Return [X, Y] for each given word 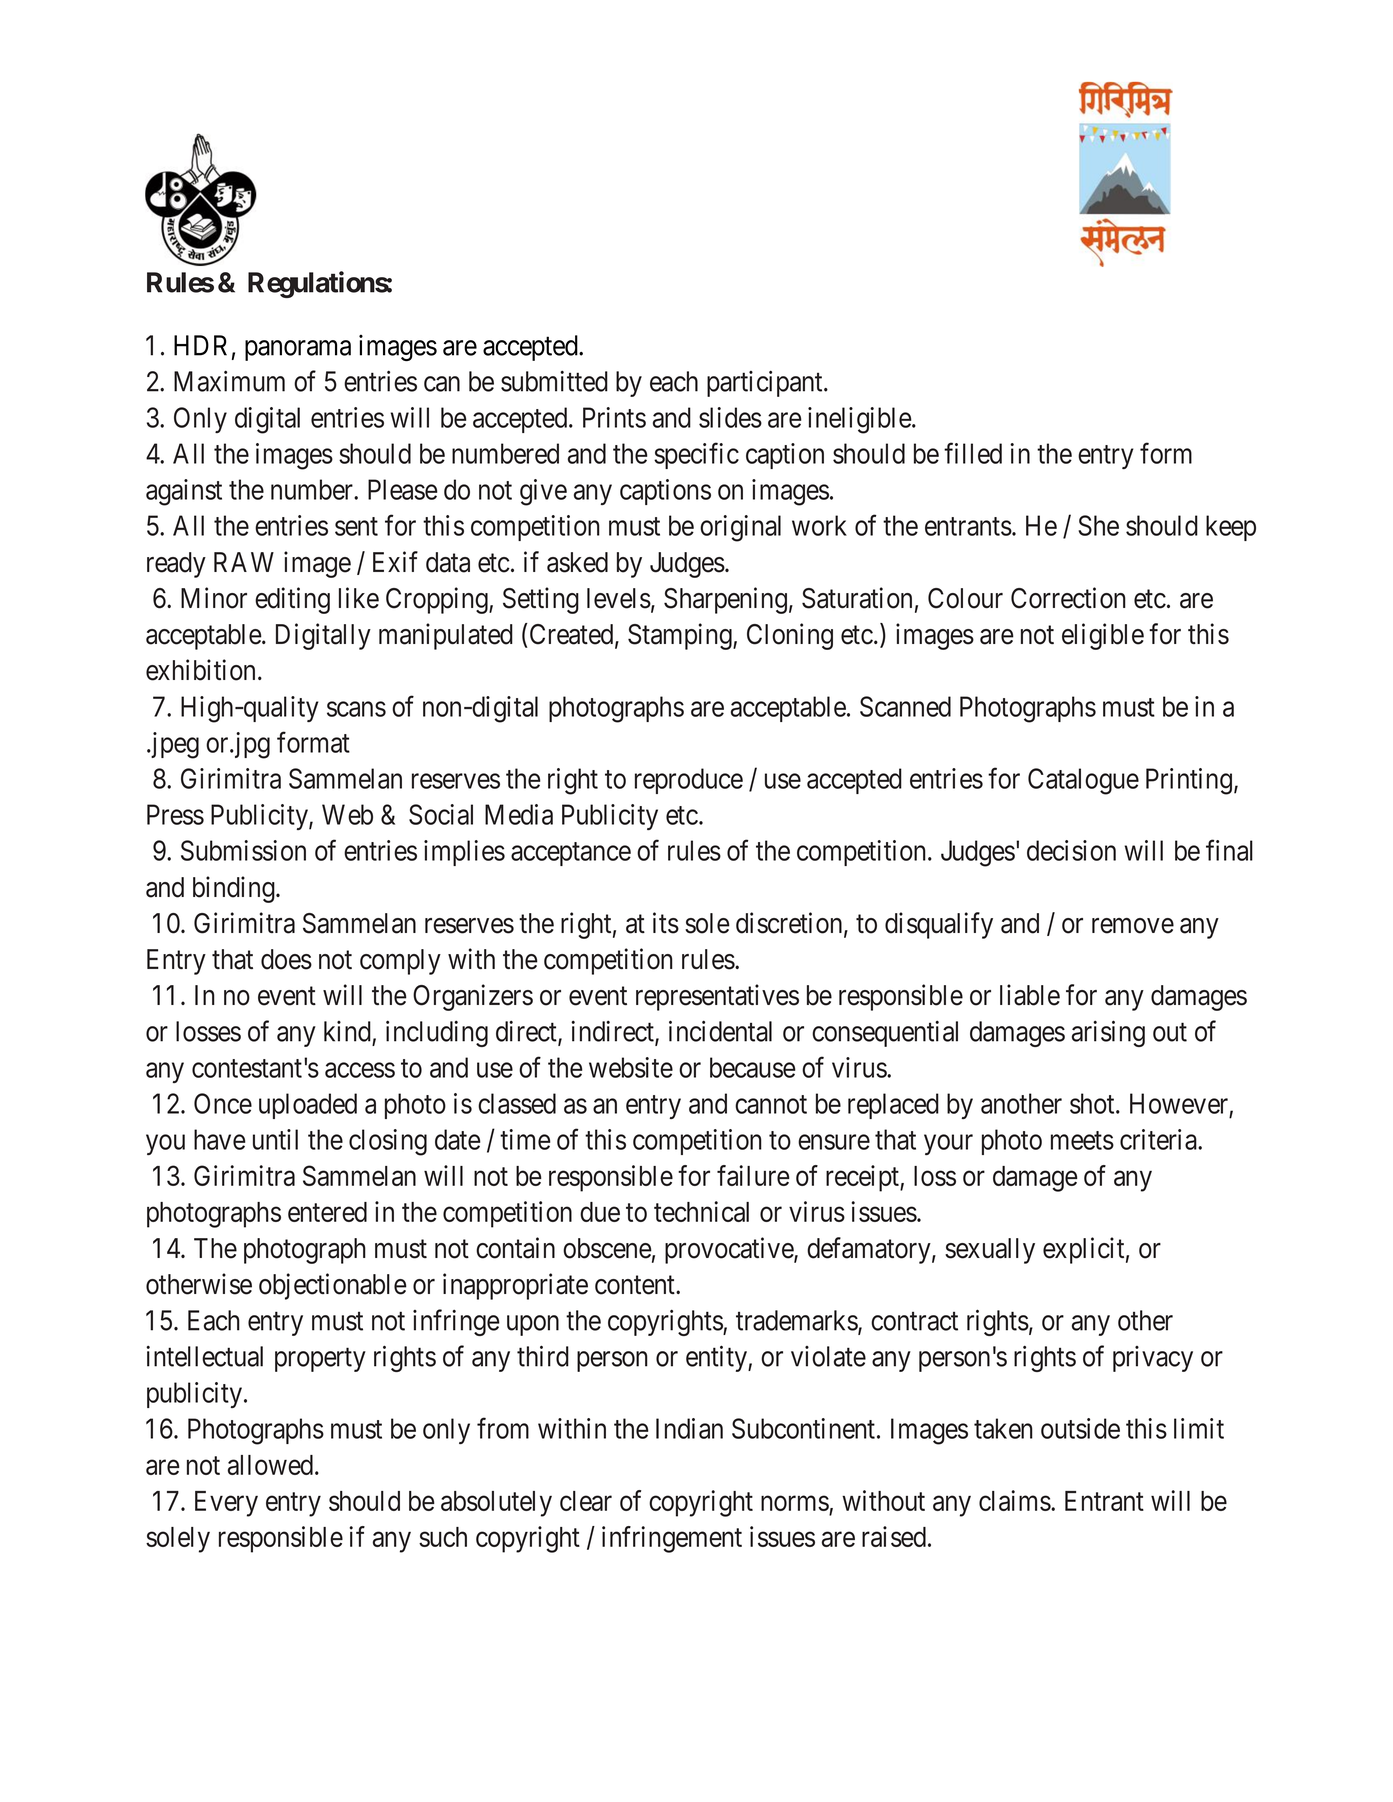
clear [586, 1501]
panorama [298, 350]
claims [1015, 1500]
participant [766, 383]
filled [973, 453]
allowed [272, 1465]
